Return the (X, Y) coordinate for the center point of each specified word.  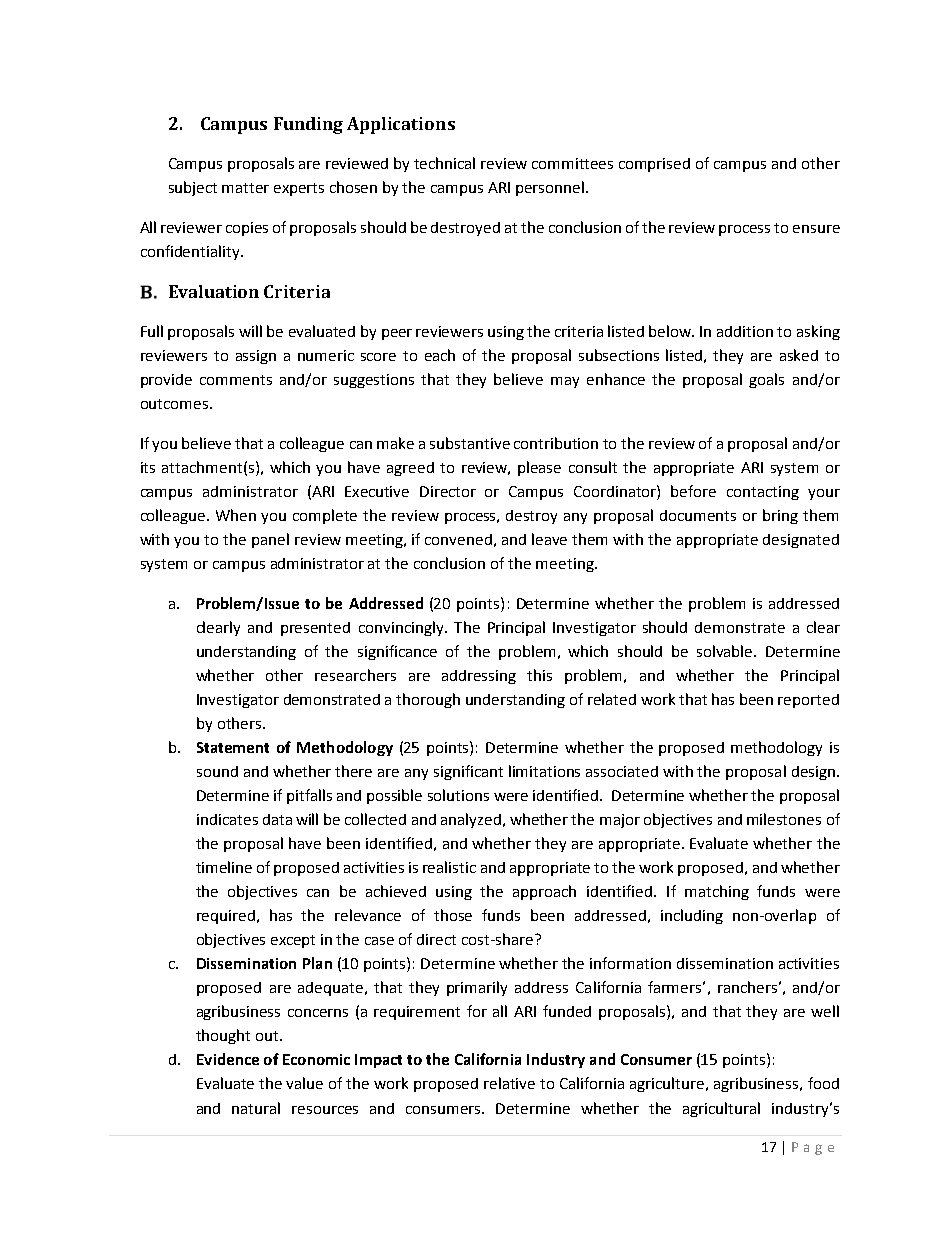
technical (444, 163)
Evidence (228, 1059)
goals (766, 380)
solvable (726, 651)
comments (236, 380)
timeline (224, 867)
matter (245, 188)
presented (315, 629)
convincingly (402, 628)
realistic (449, 867)
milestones (784, 819)
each (440, 355)
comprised (654, 165)
